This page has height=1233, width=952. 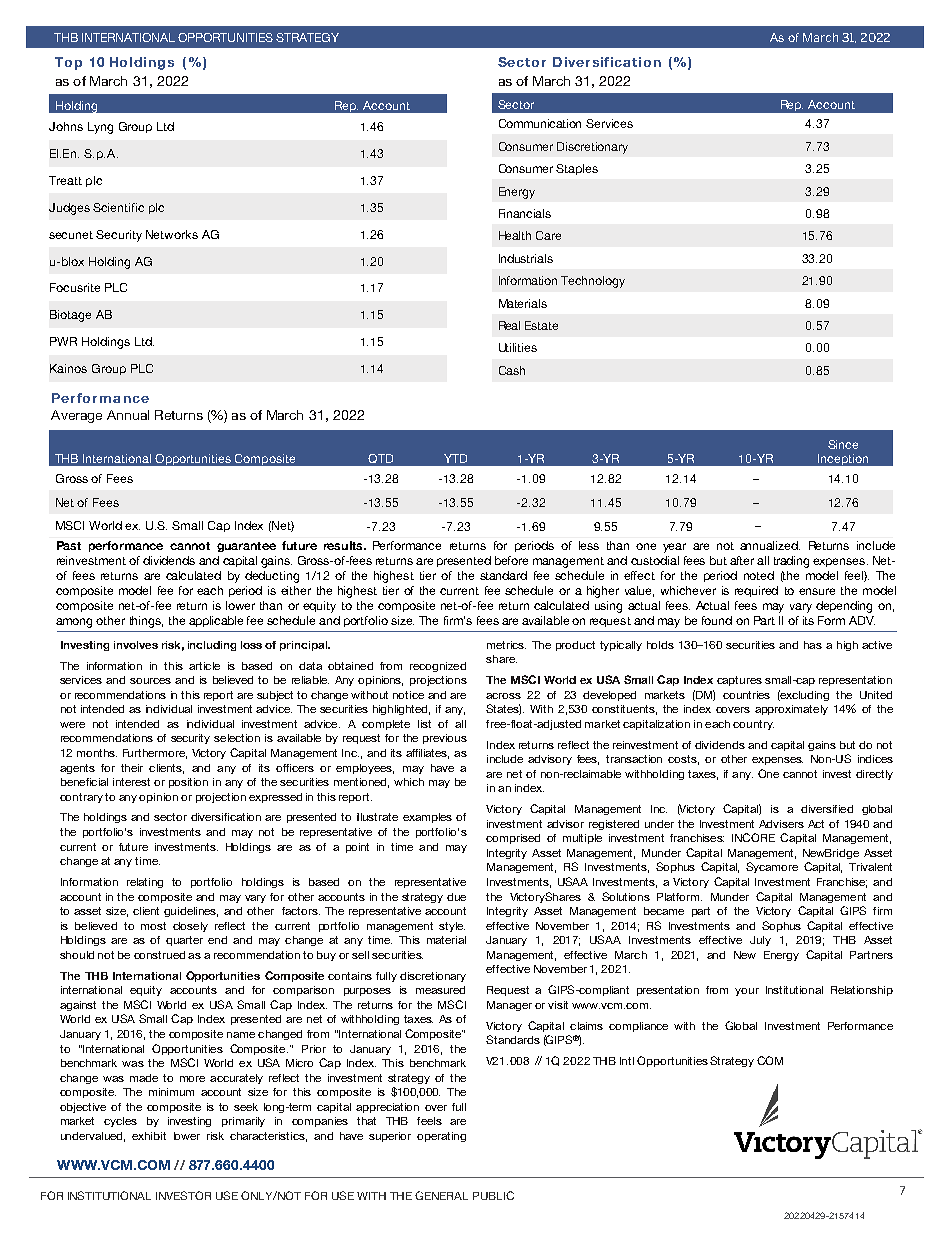 I want to click on Real, so click(x=509, y=325).
